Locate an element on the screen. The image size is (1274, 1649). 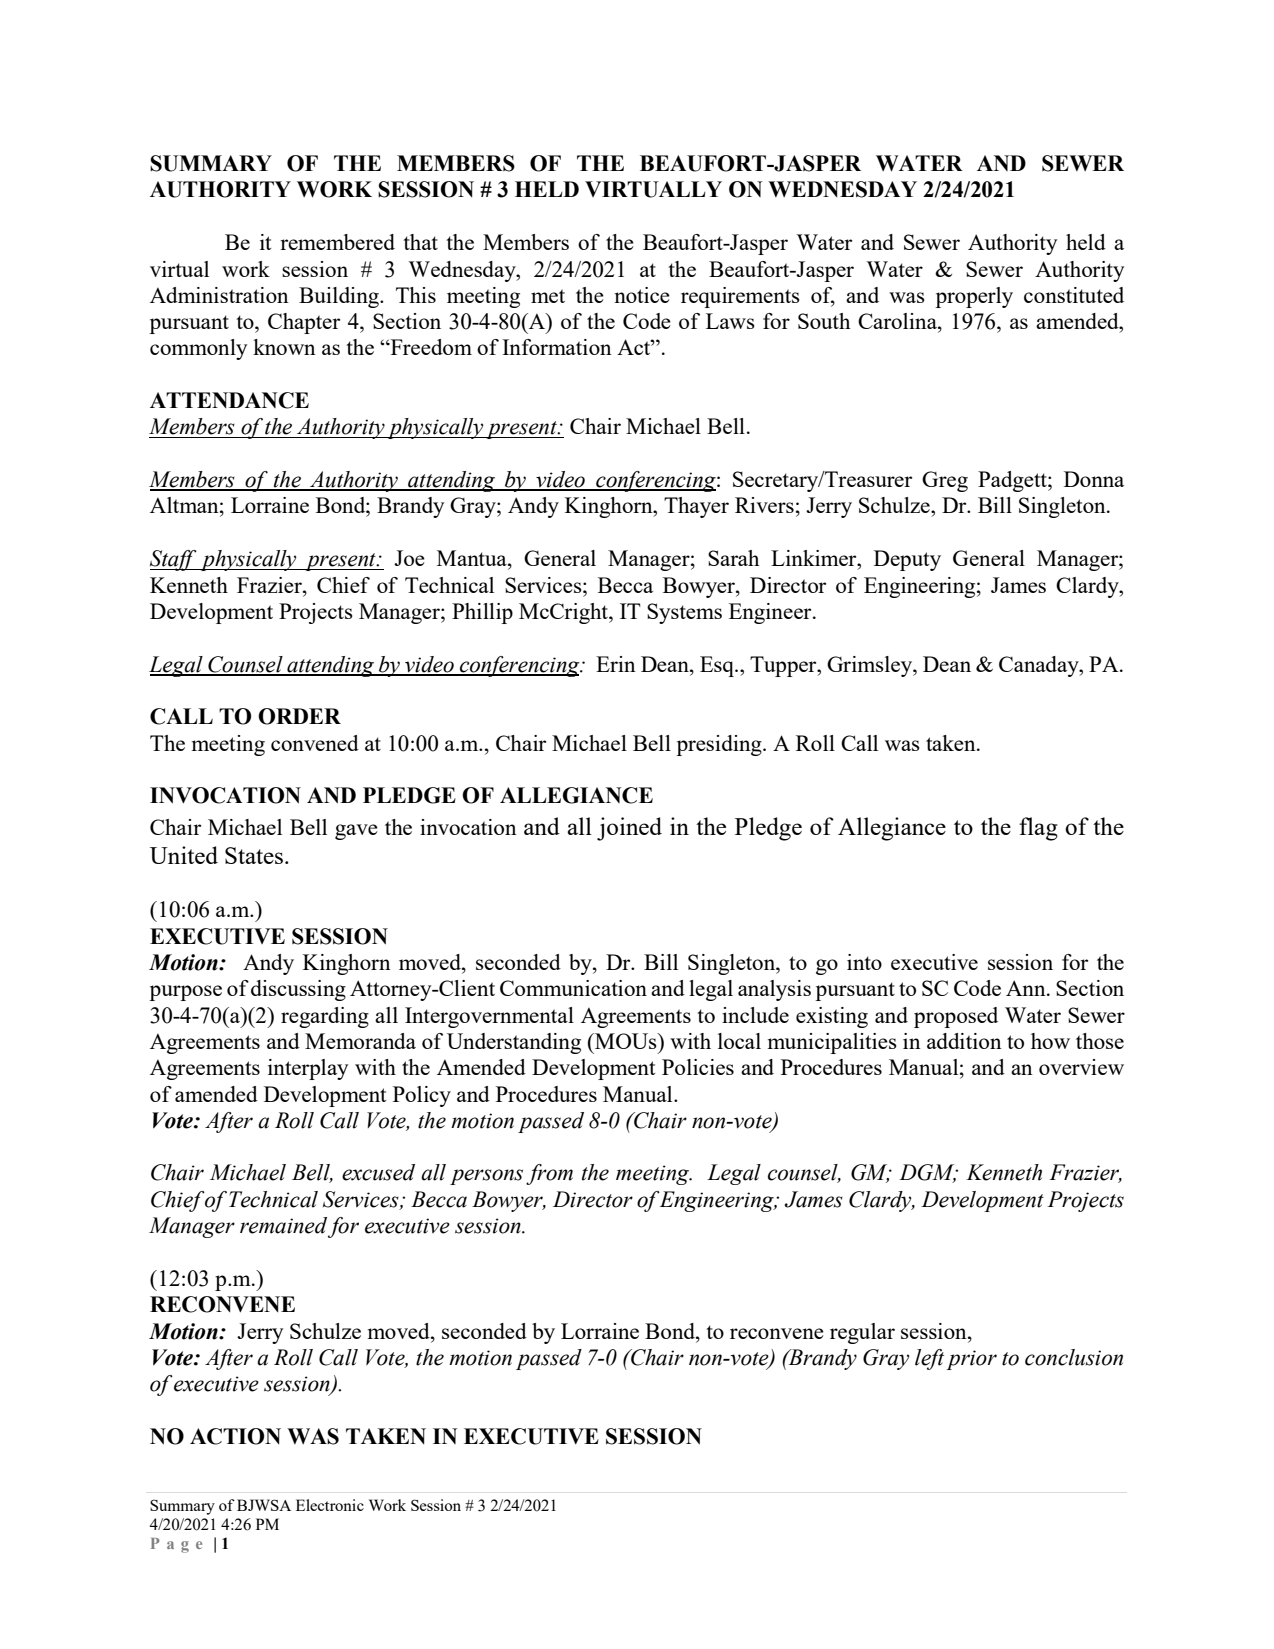
Policies is located at coordinates (698, 1067).
